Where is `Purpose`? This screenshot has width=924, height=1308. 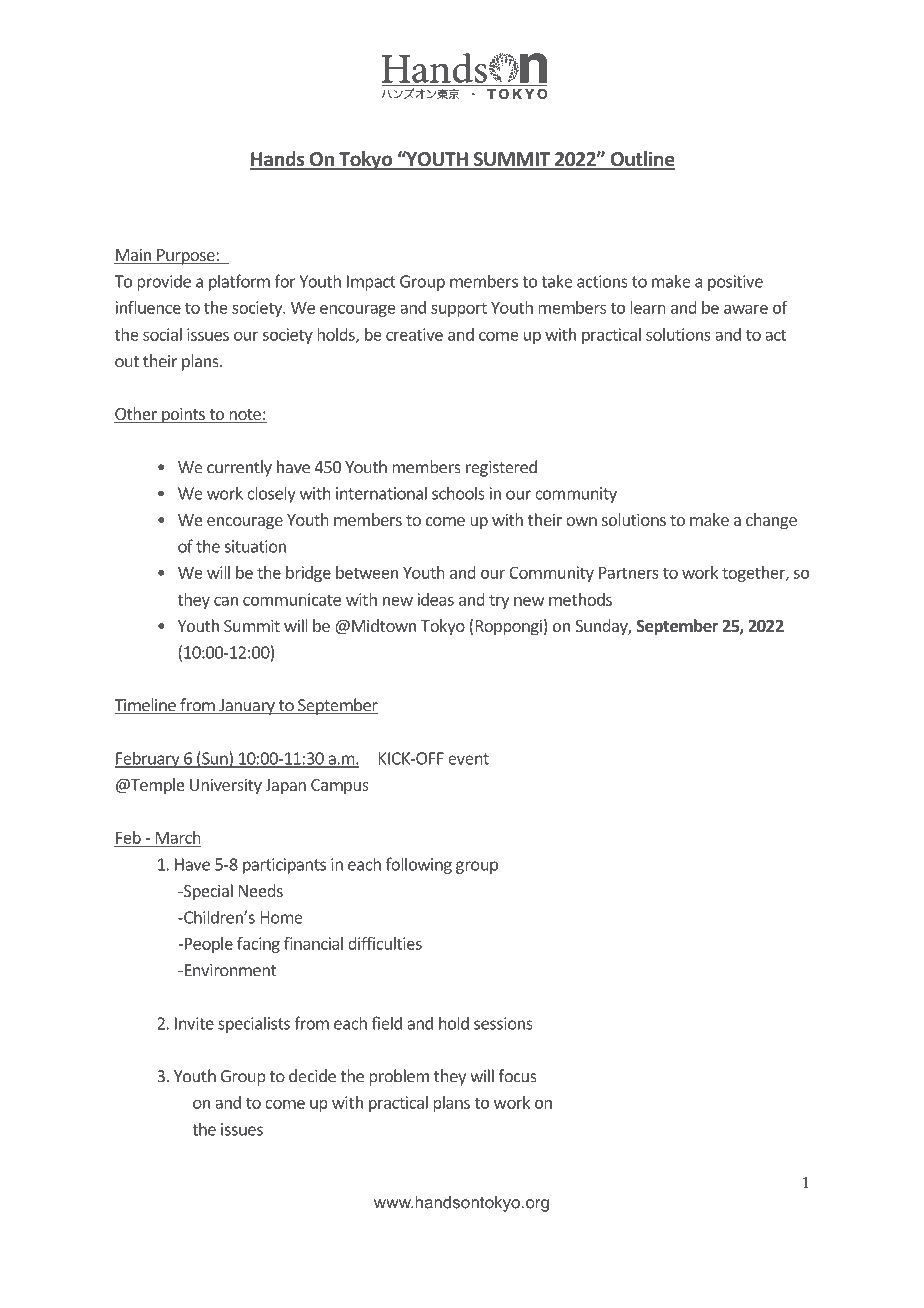
Purpose is located at coordinates (186, 257).
